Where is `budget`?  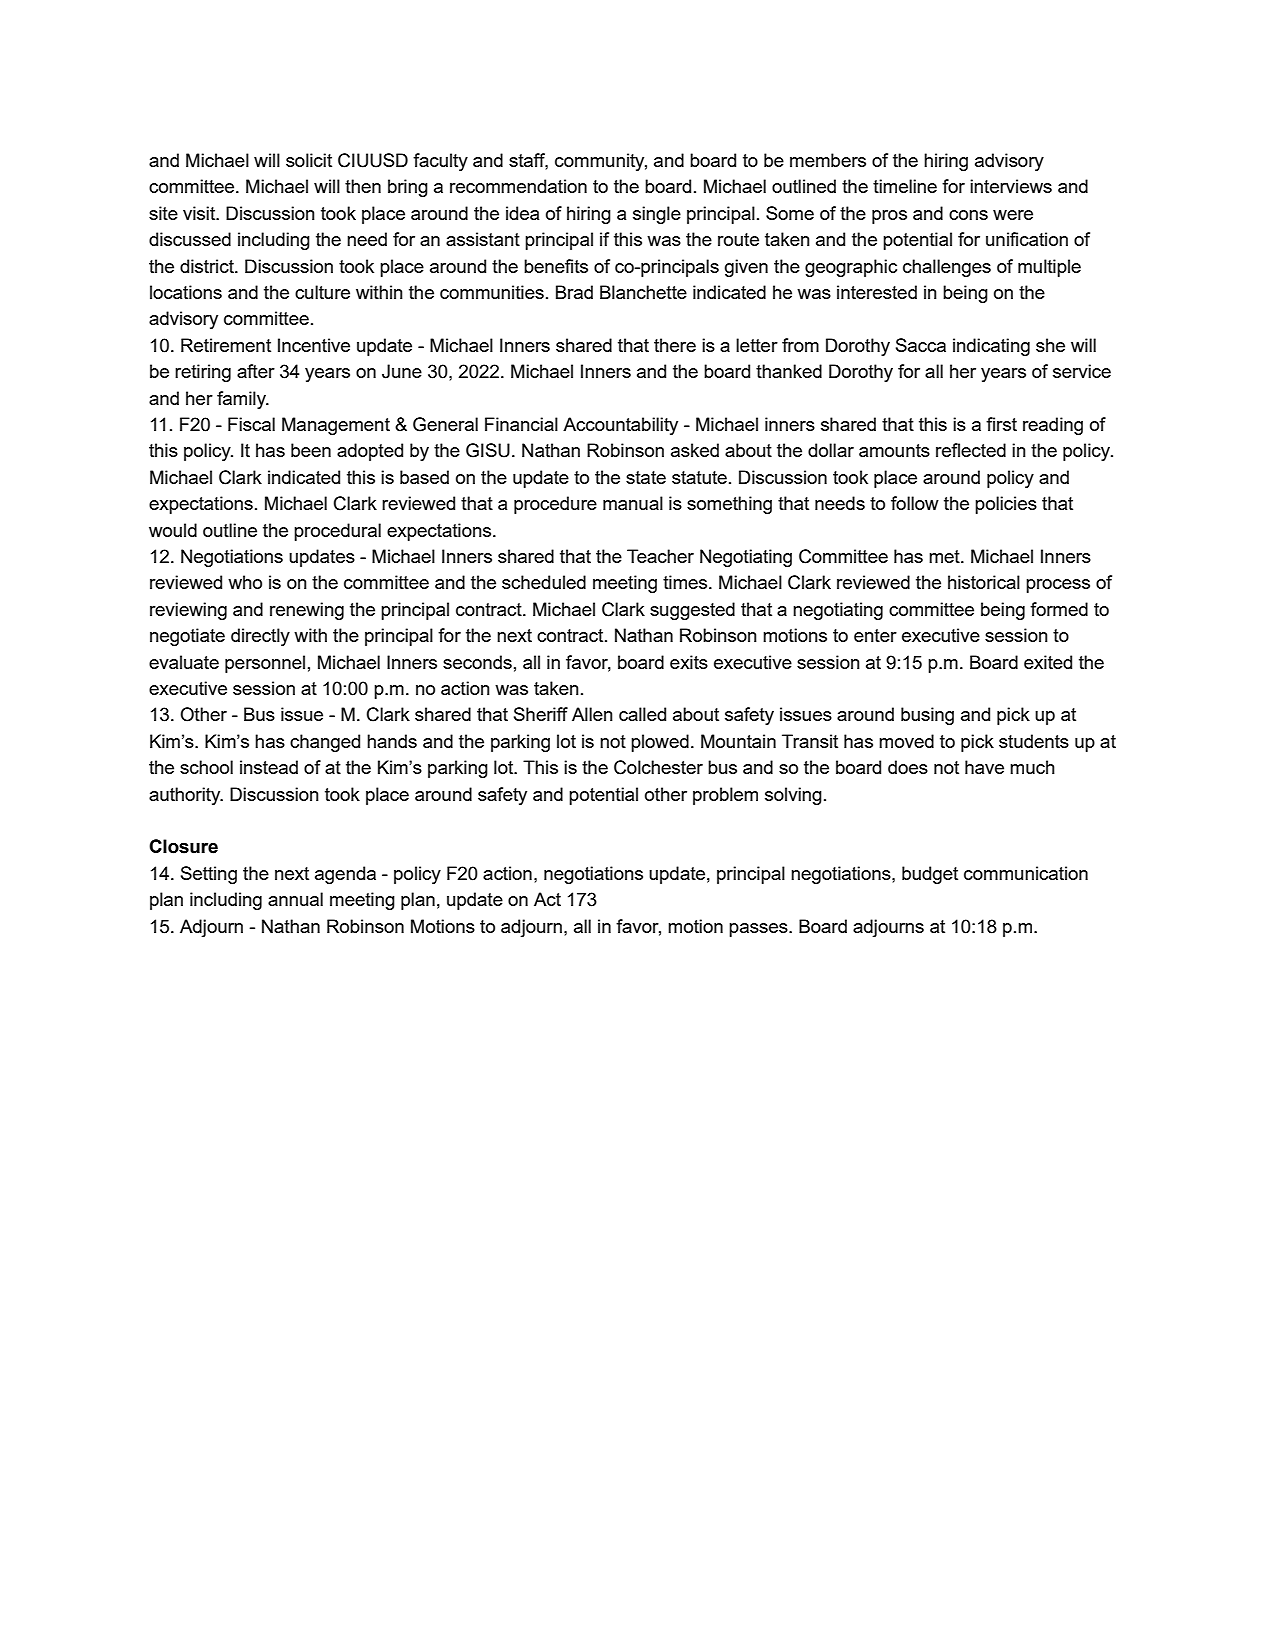 budget is located at coordinates (930, 875).
